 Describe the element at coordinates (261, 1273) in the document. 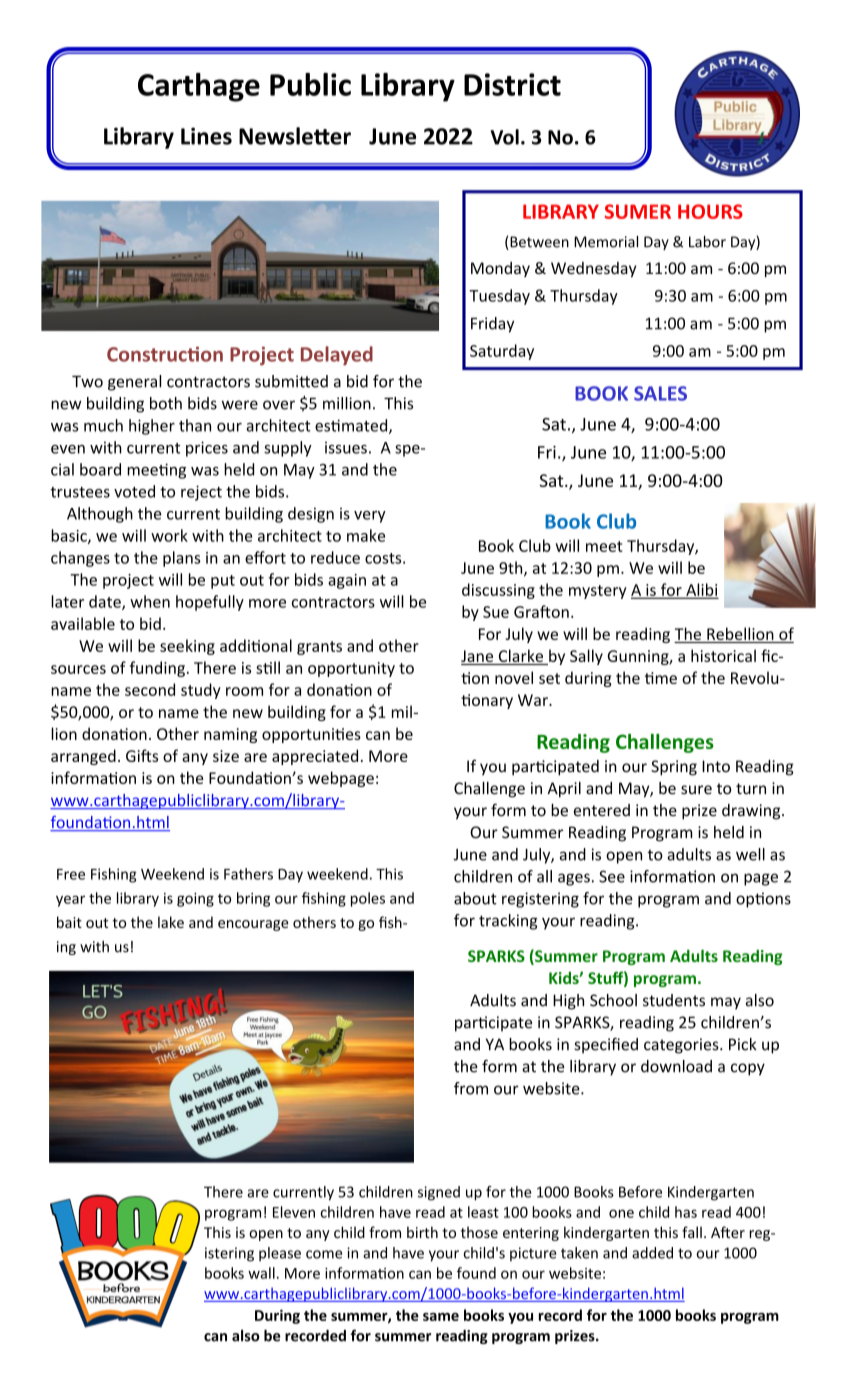

I see `wall` at that location.
